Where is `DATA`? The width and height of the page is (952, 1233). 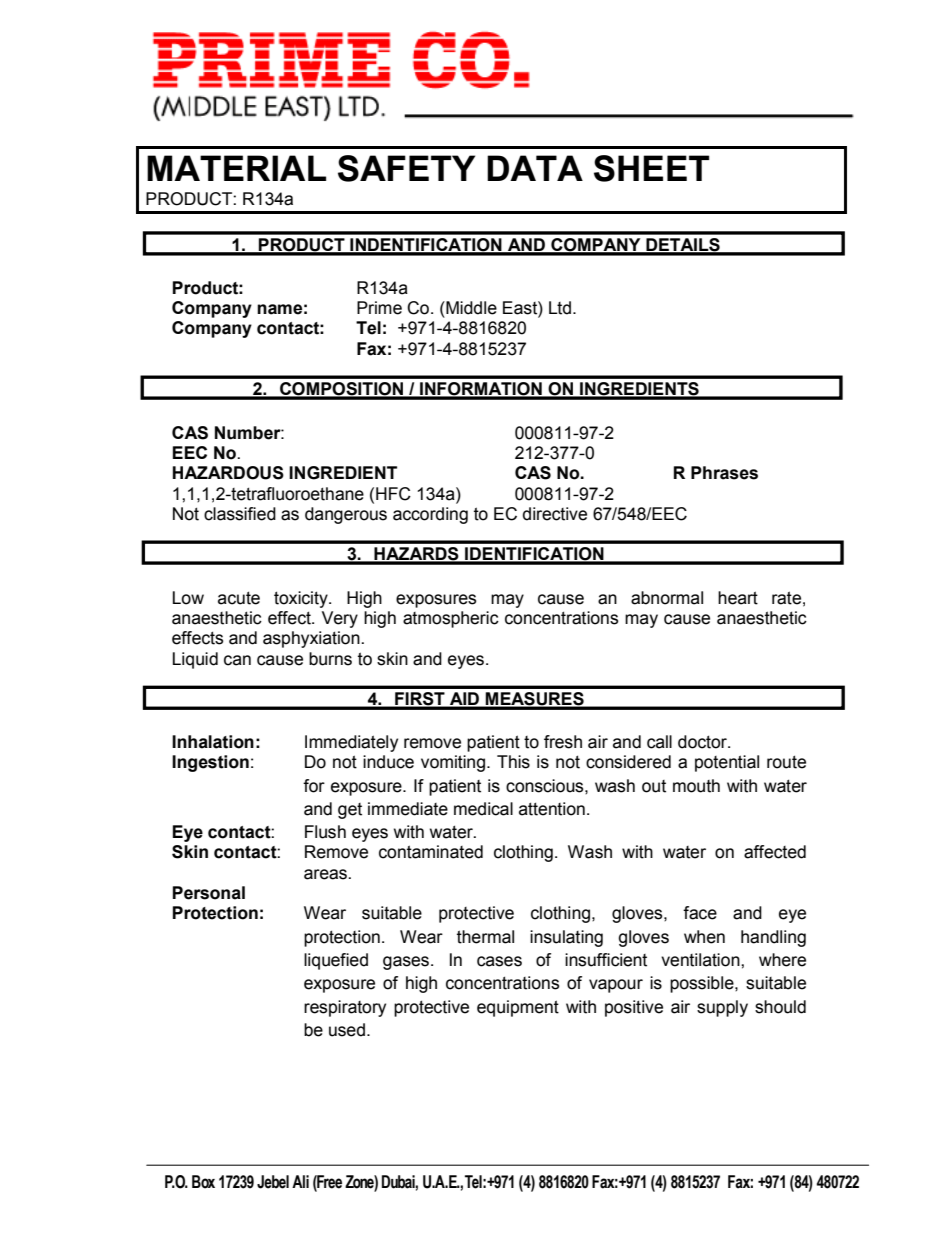
DATA is located at coordinates (535, 168).
